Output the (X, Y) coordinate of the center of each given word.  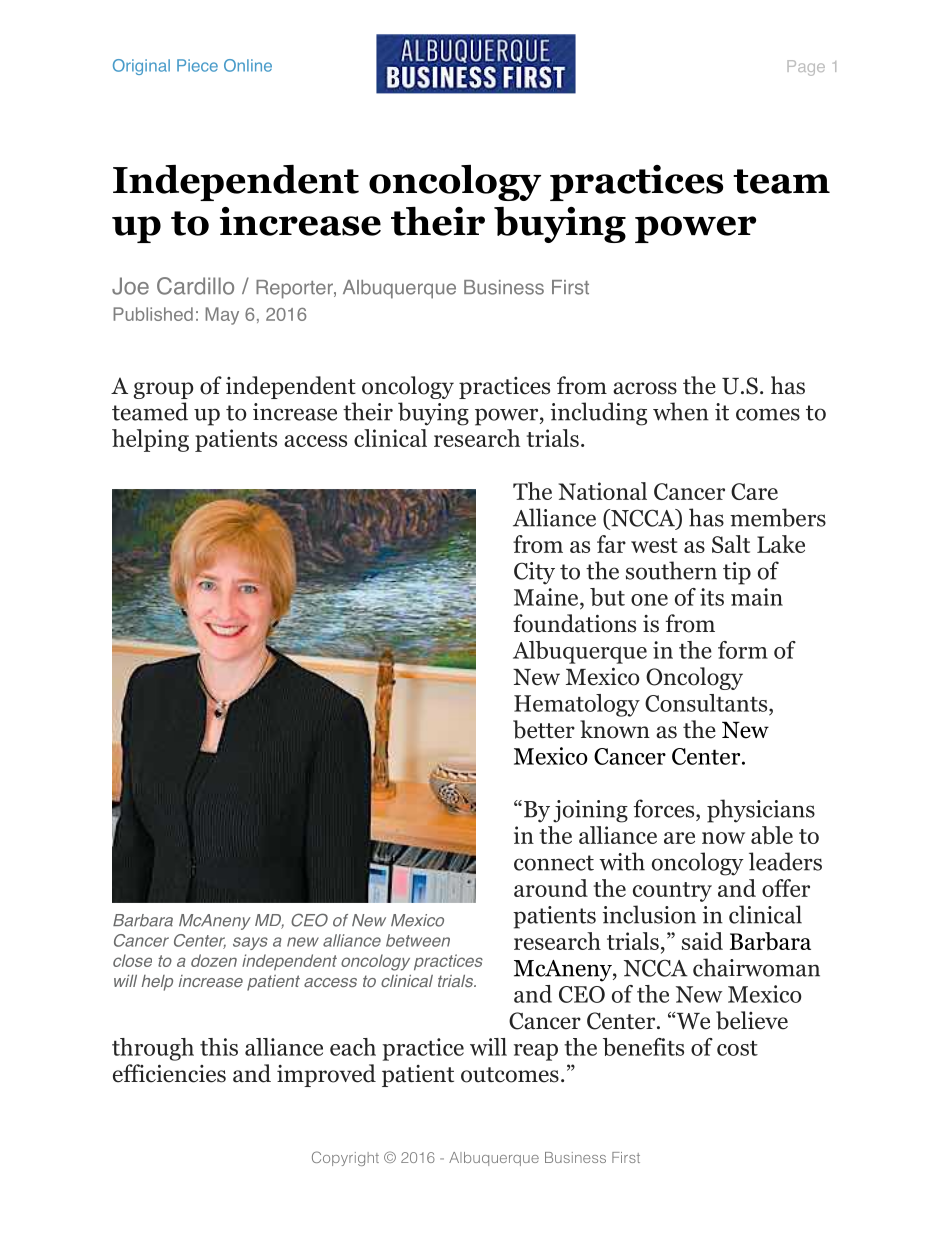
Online (248, 65)
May (222, 316)
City (534, 573)
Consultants (707, 703)
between (418, 940)
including (599, 414)
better (544, 729)
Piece (197, 65)
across (645, 388)
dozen (214, 960)
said (702, 941)
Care (754, 491)
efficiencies (169, 1073)
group (164, 390)
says (250, 943)
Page (806, 68)
